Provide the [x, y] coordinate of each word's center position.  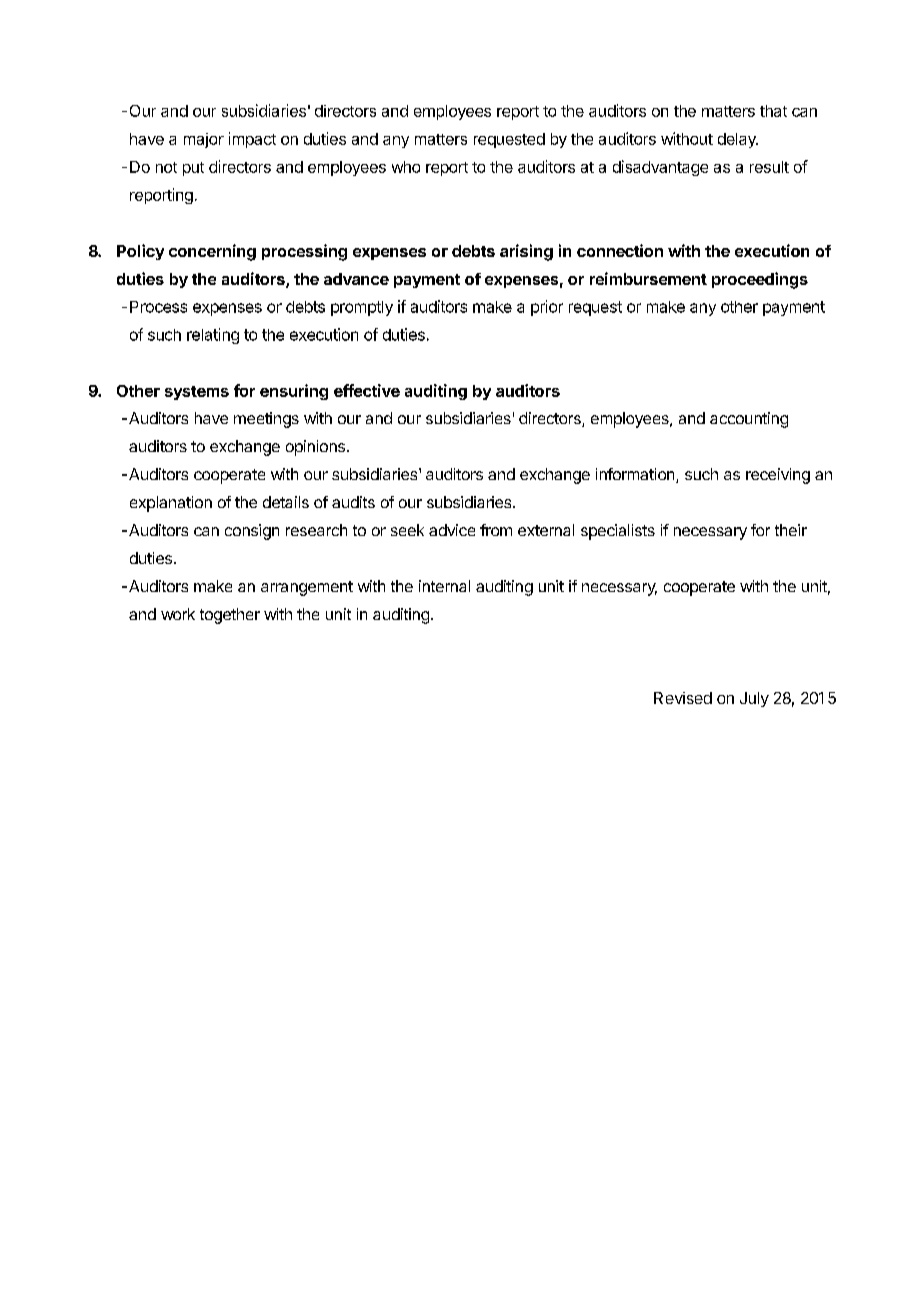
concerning [212, 252]
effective [367, 390]
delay [738, 140]
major [204, 140]
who [406, 167]
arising [526, 252]
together [230, 616]
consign [252, 532]
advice [452, 530]
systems [197, 393]
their [791, 530]
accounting [749, 420]
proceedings [760, 280]
